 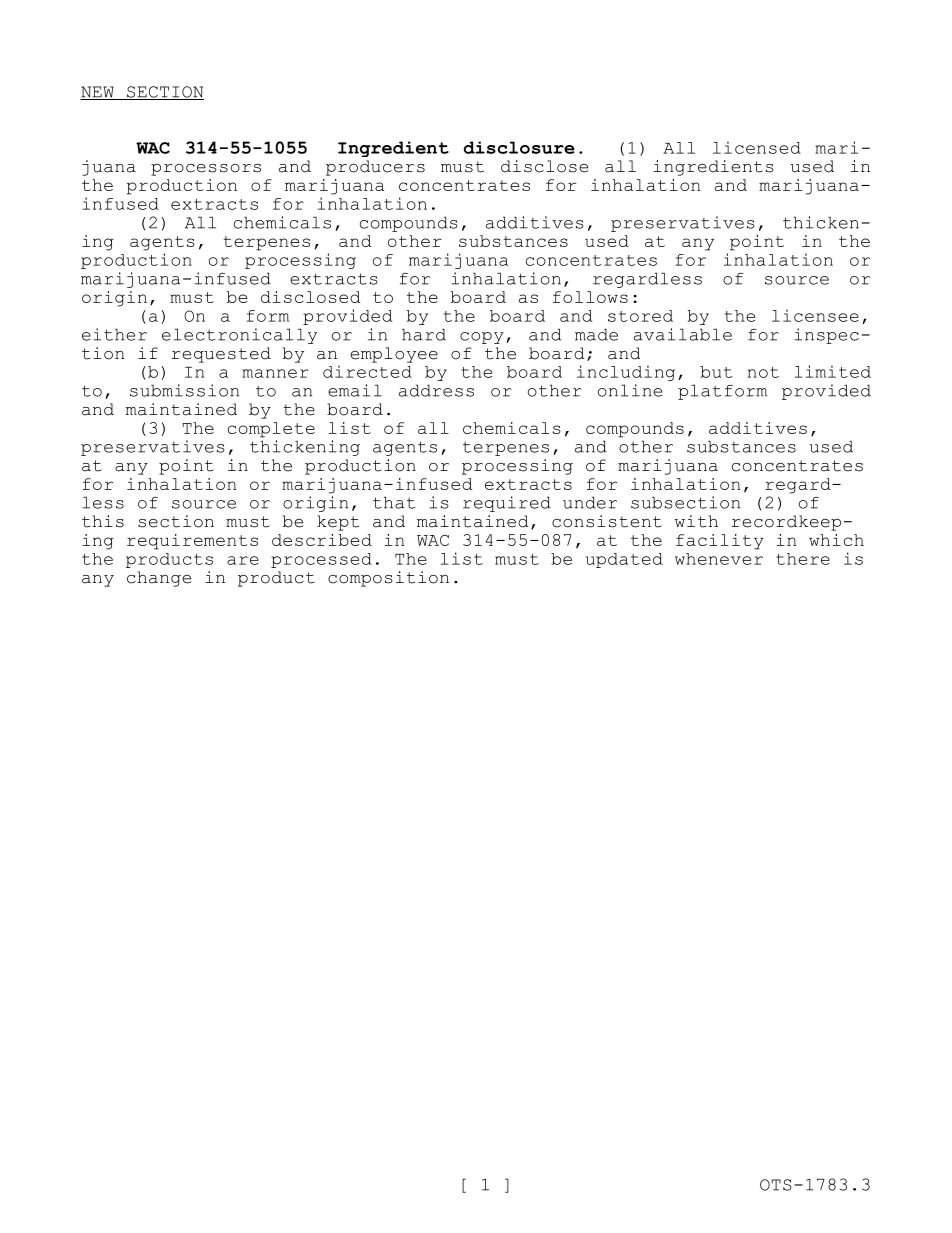 I want to click on change, so click(x=159, y=579).
